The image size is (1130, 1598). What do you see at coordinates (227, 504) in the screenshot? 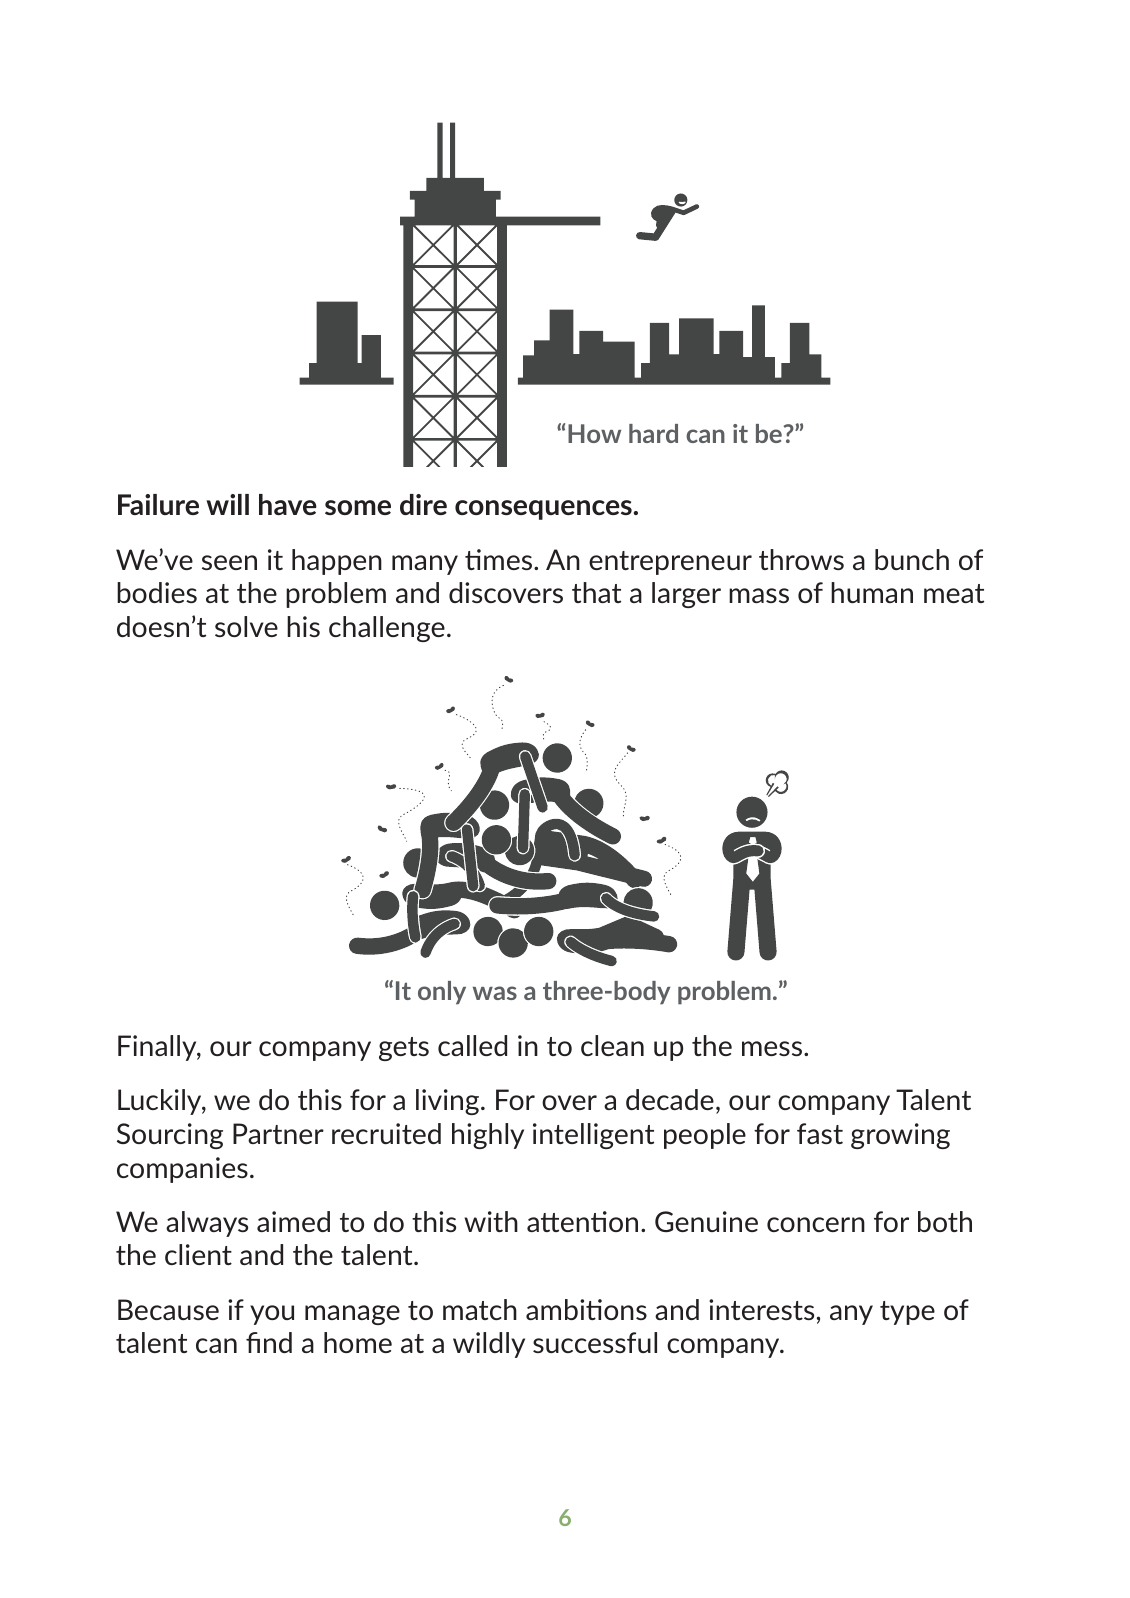
I see `will` at bounding box center [227, 504].
